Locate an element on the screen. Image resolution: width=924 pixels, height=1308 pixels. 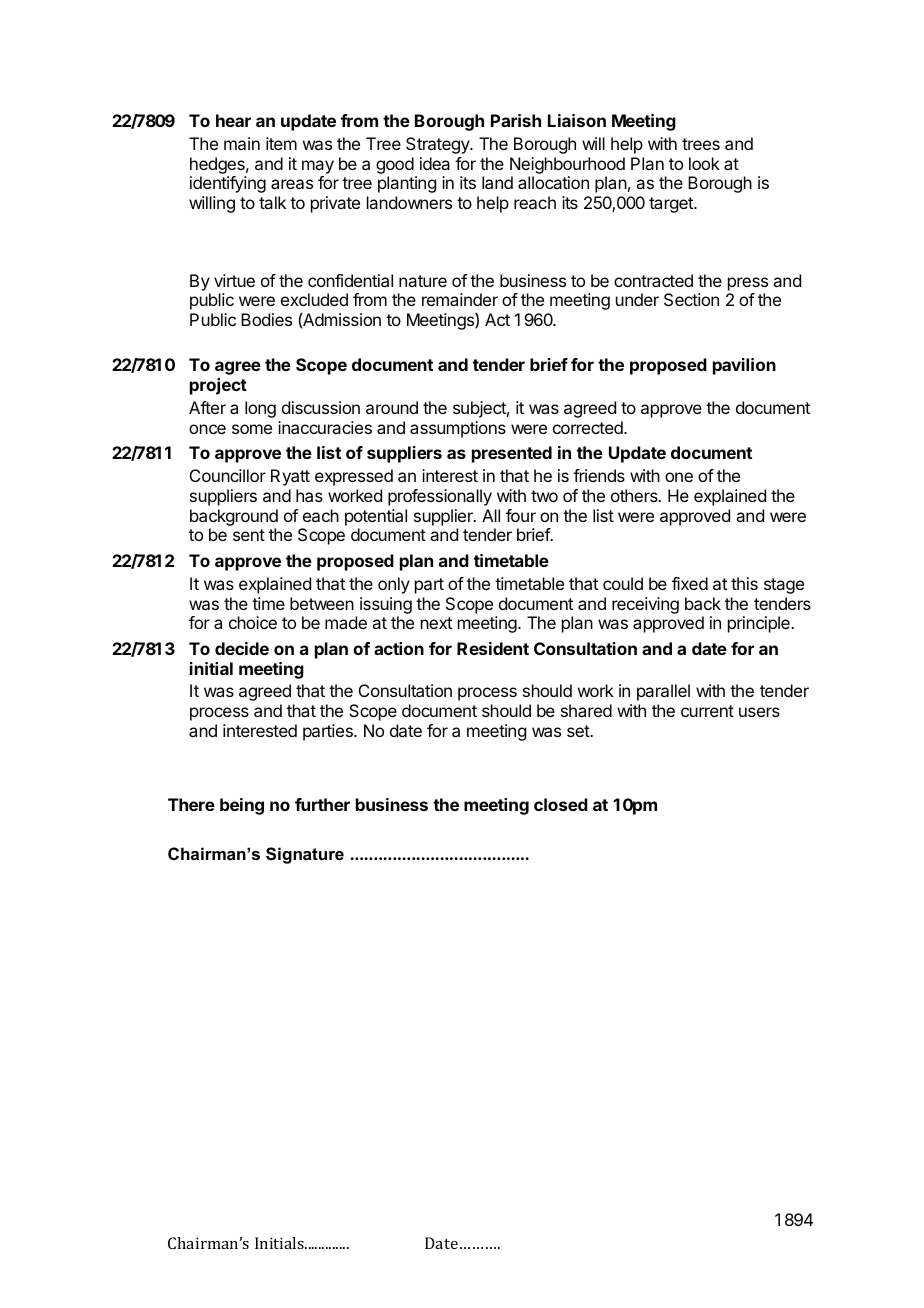
item is located at coordinates (281, 143).
